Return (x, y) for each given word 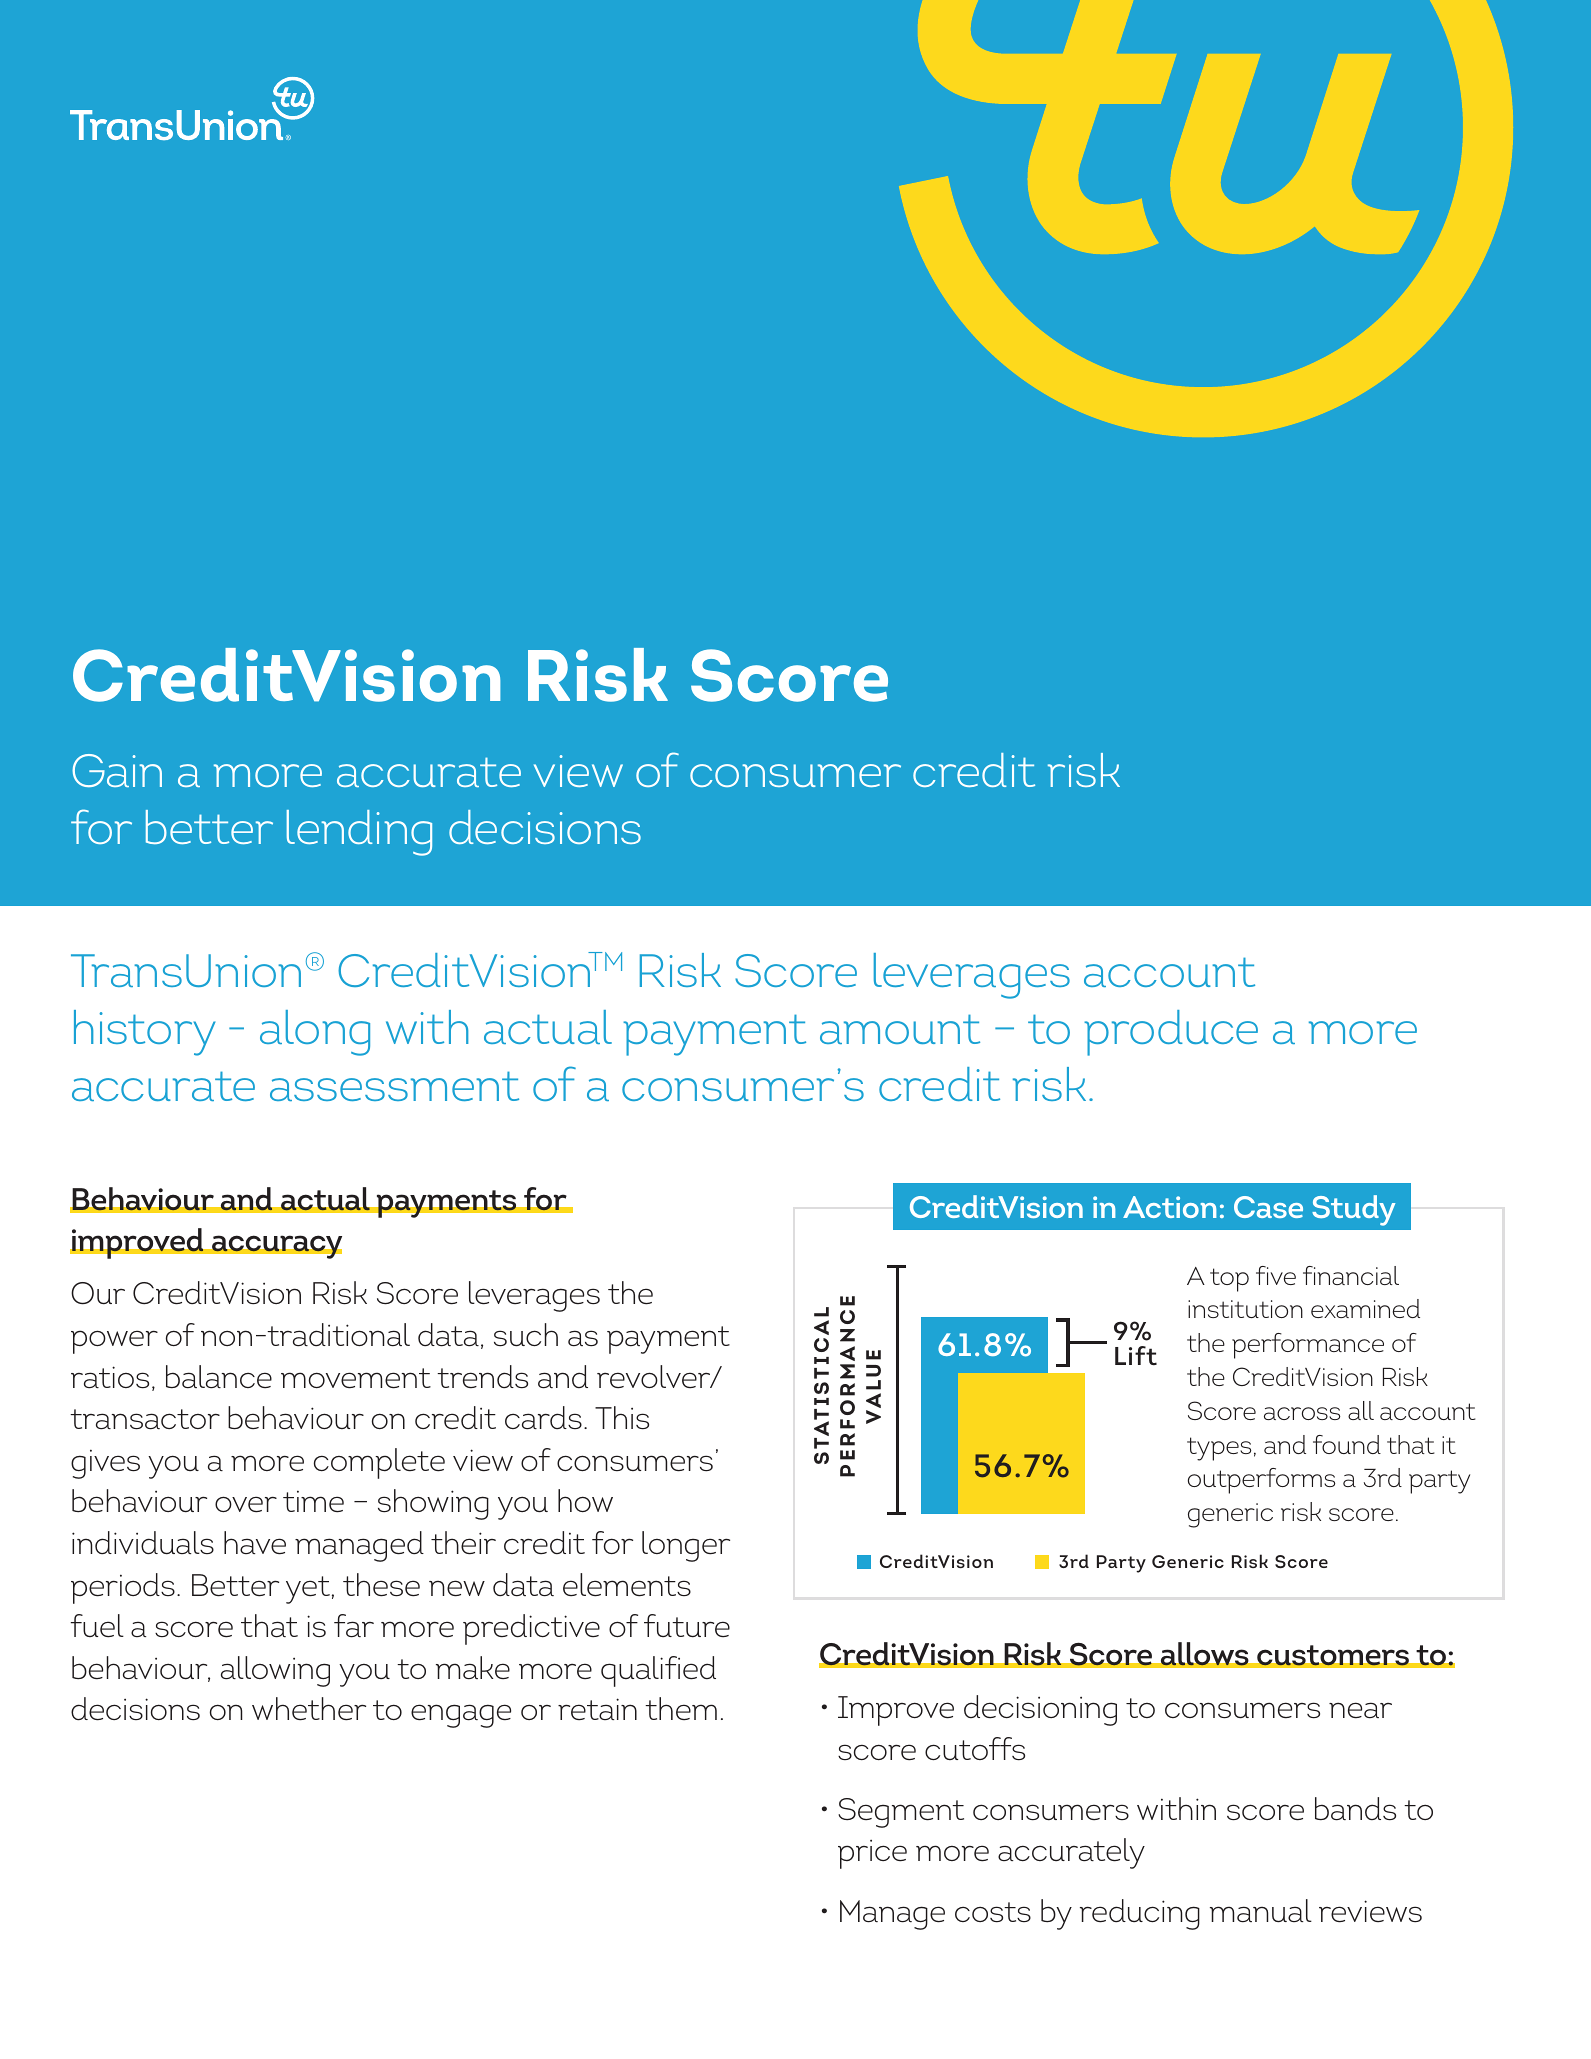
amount (900, 1029)
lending (359, 833)
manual (1261, 1911)
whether (309, 1709)
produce (1171, 1033)
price (872, 1854)
